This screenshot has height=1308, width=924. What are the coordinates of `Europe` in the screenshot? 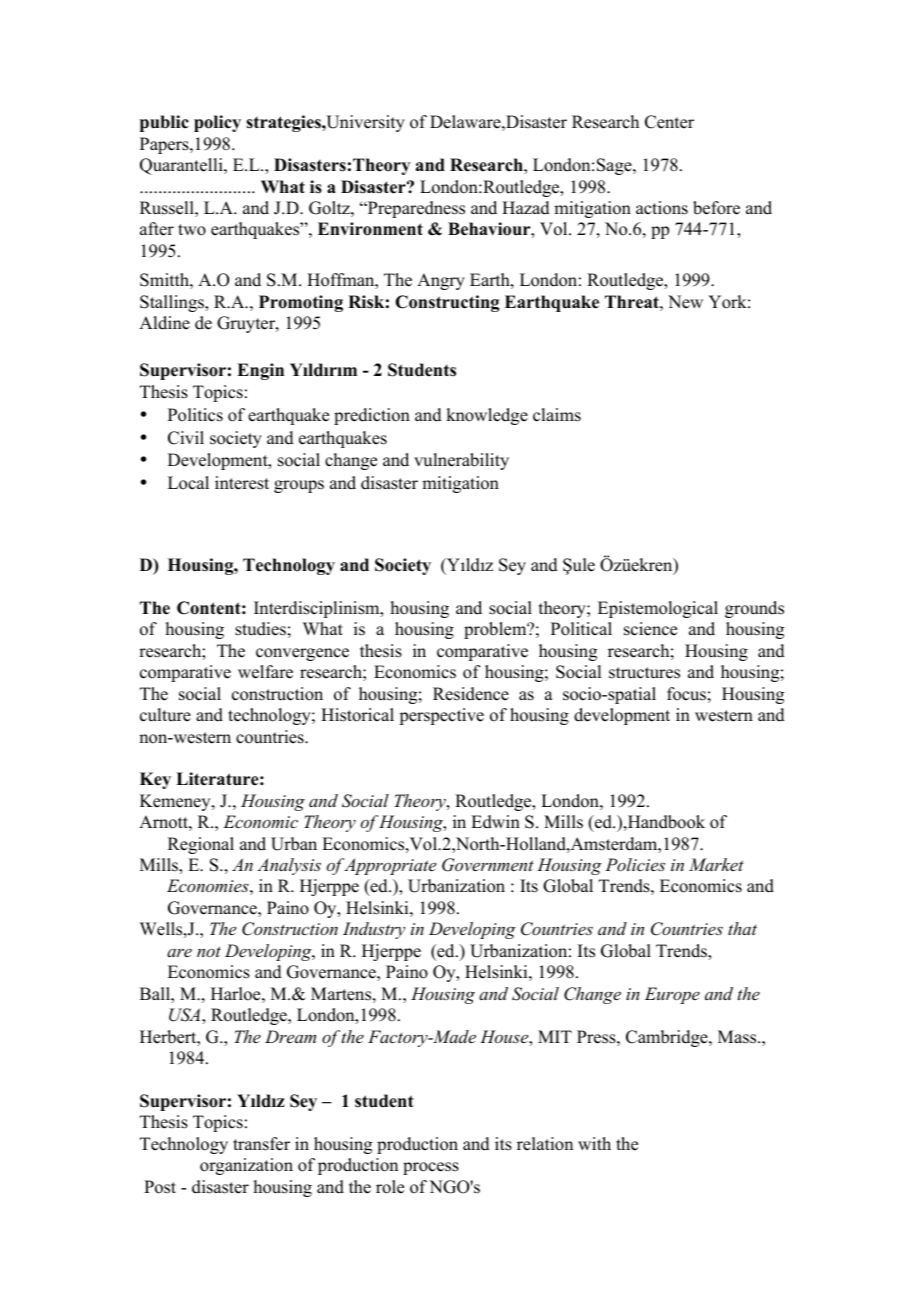 It's located at (672, 995).
